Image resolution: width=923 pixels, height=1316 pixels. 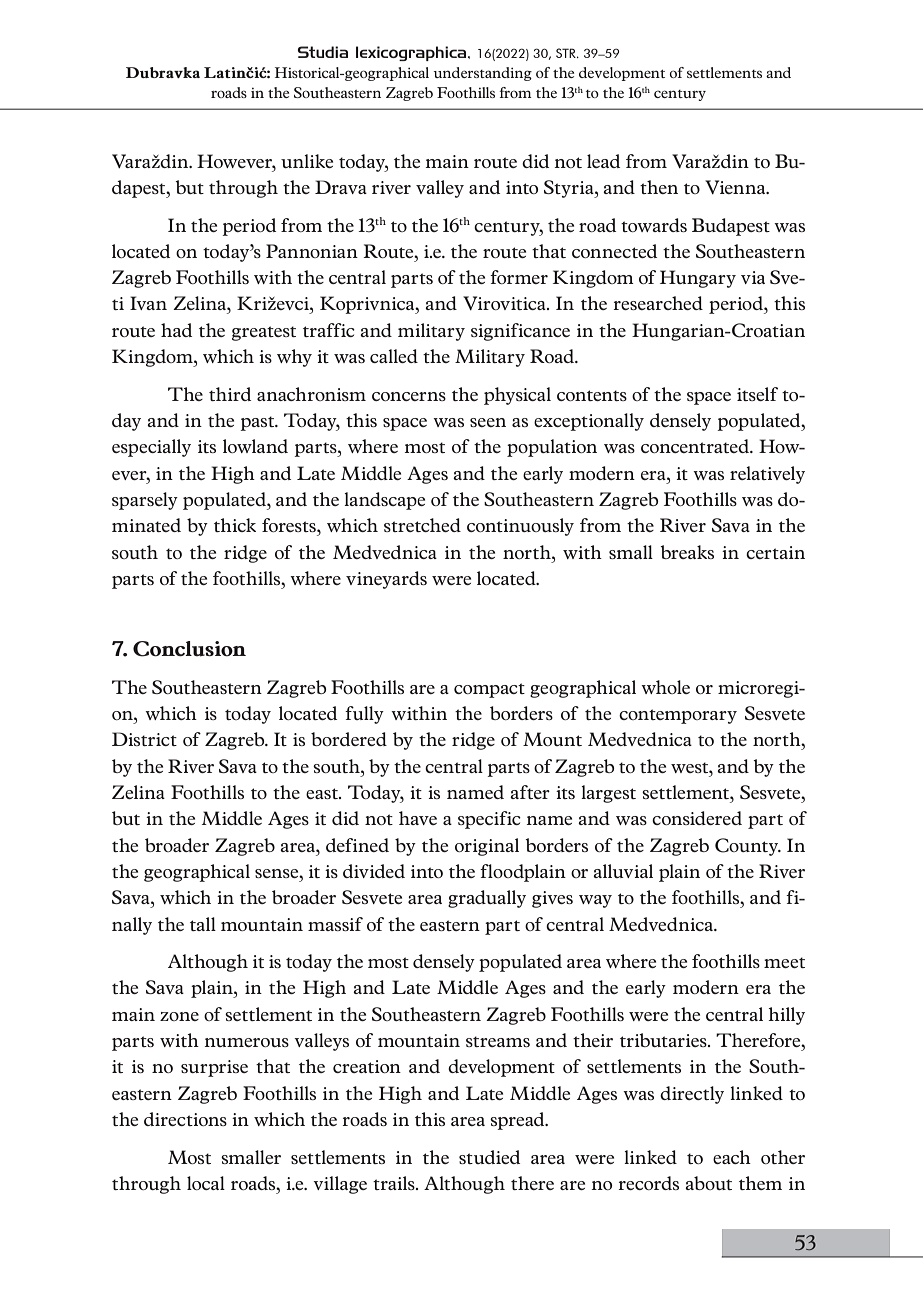 What do you see at coordinates (489, 690) in the document?
I see `compact` at bounding box center [489, 690].
